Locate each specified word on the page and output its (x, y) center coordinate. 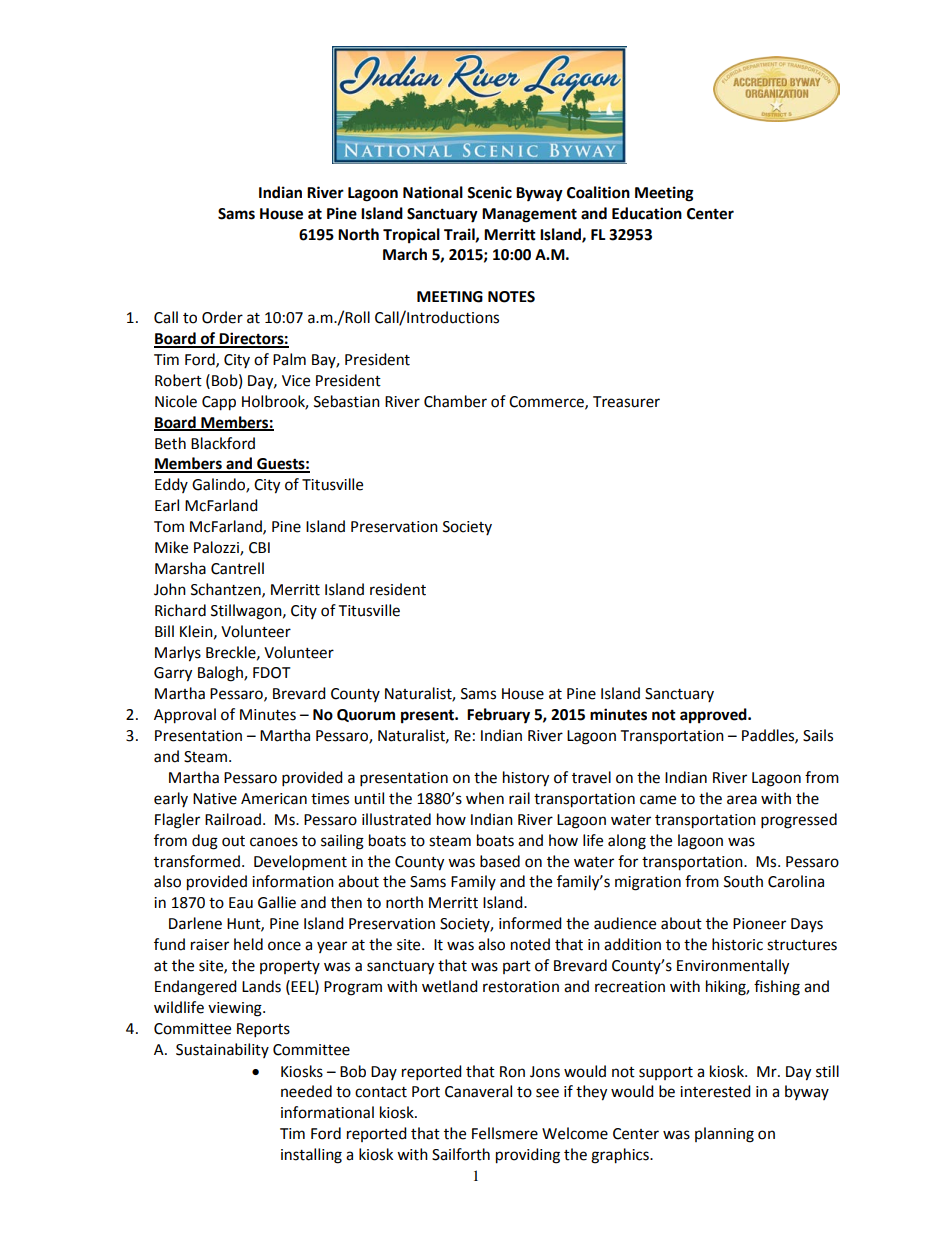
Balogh (221, 674)
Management (529, 215)
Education (647, 213)
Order (222, 317)
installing (311, 1156)
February (498, 716)
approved (714, 716)
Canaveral (478, 1091)
